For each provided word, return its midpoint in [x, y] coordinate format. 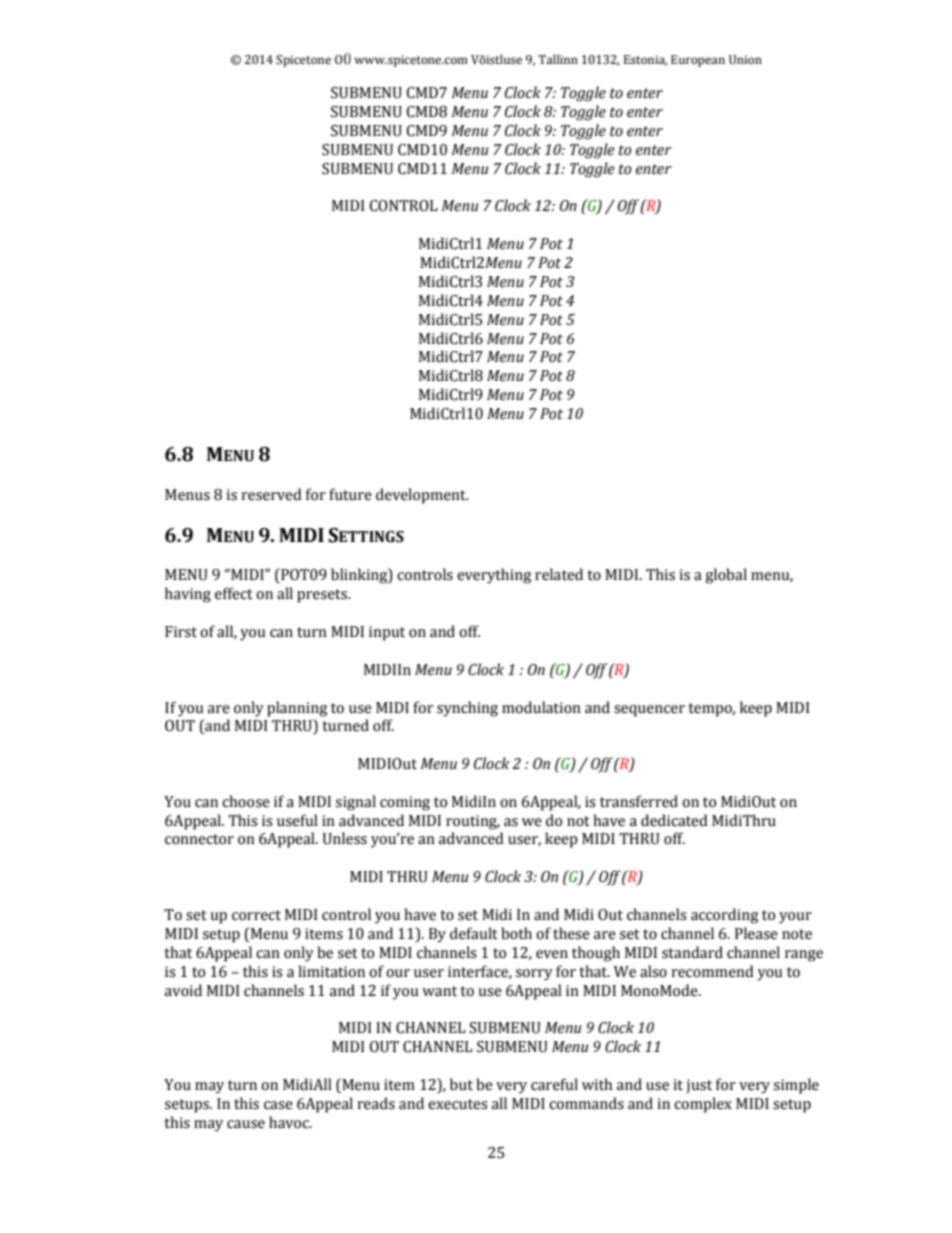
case [278, 1105]
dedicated [674, 820]
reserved [271, 494]
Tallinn [558, 59]
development [422, 496]
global [726, 576]
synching [467, 709]
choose [246, 801]
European [698, 61]
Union [745, 60]
